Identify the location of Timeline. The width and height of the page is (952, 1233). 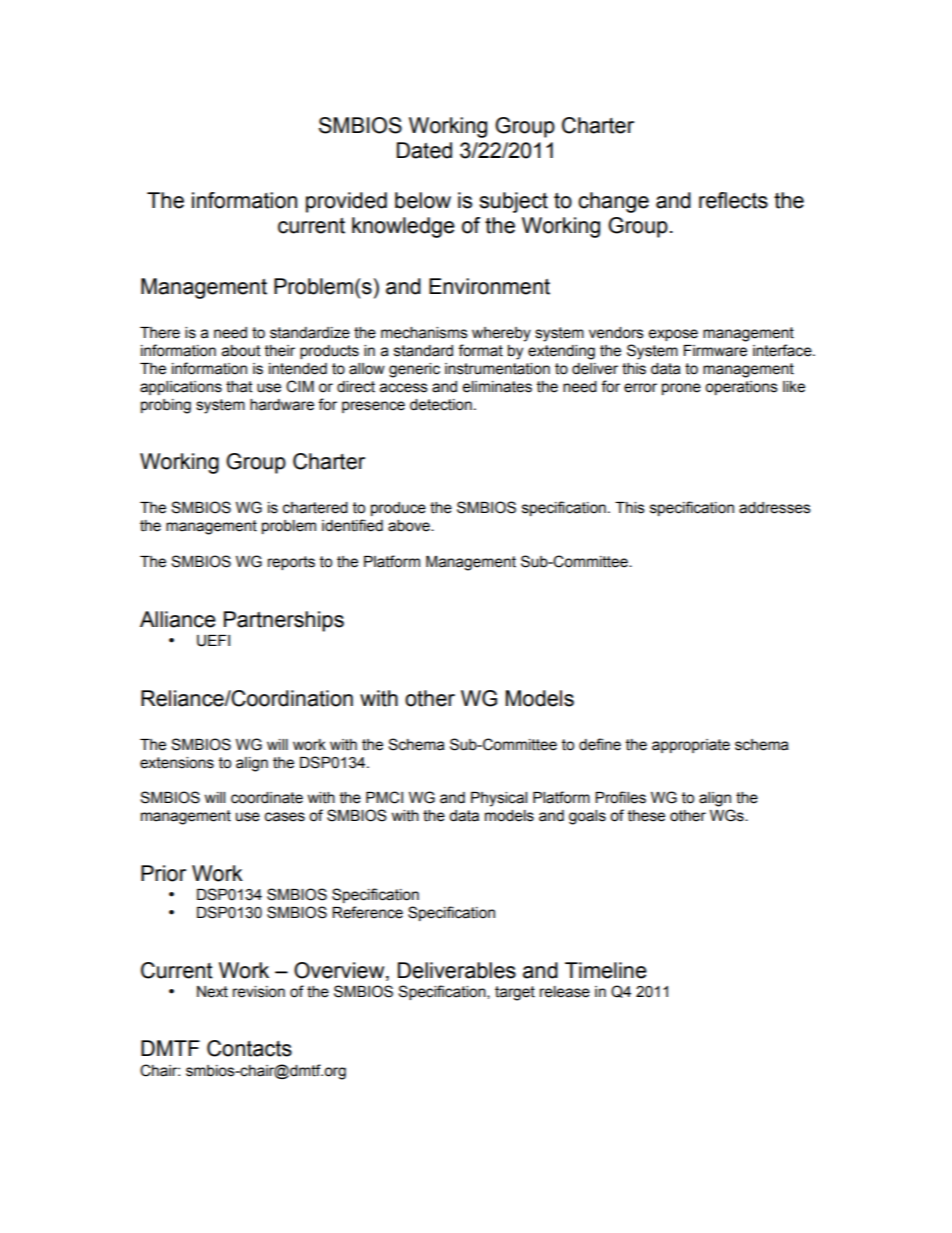
(606, 970).
